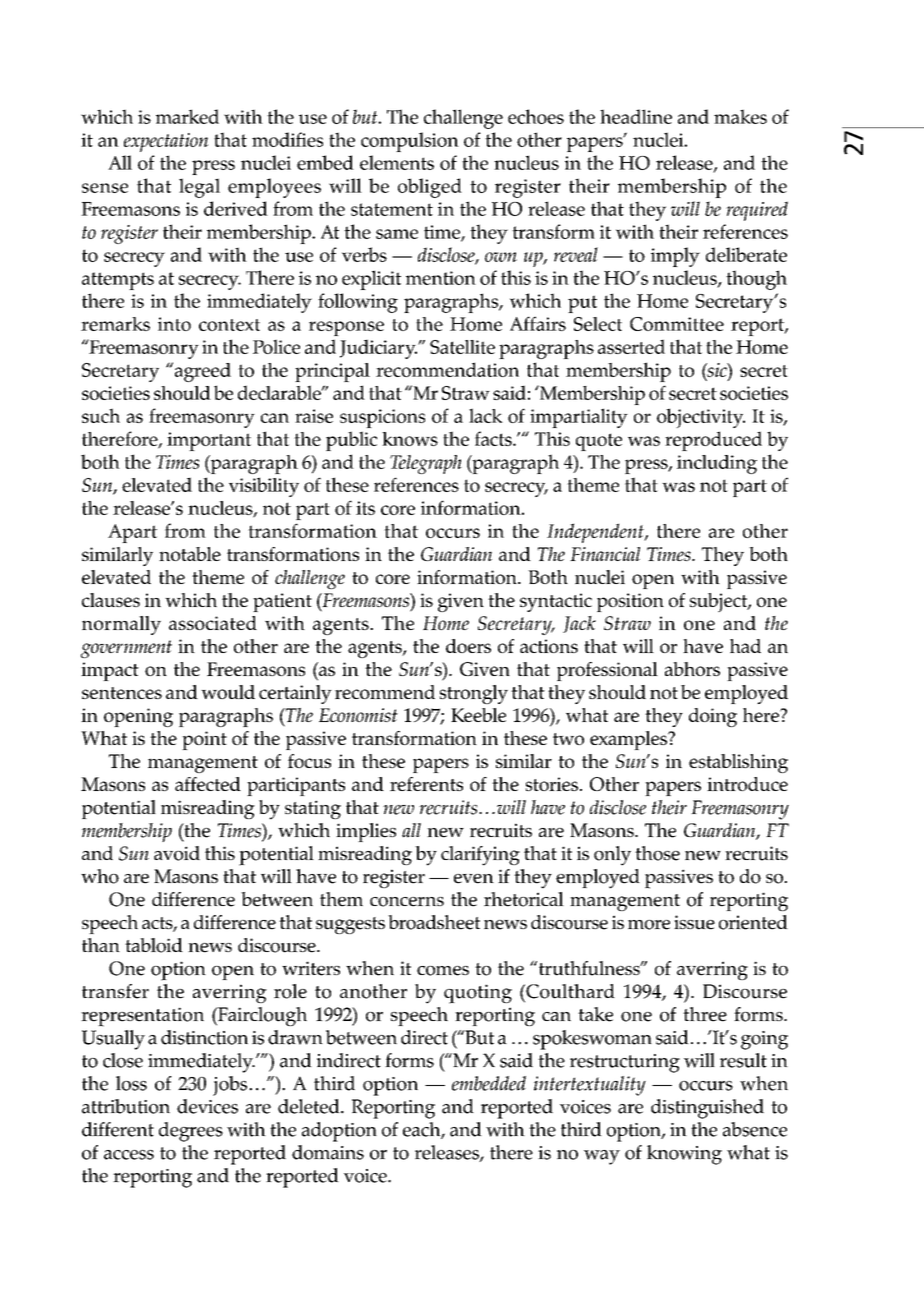  What do you see at coordinates (701, 418) in the document?
I see `objectivity` at bounding box center [701, 418].
